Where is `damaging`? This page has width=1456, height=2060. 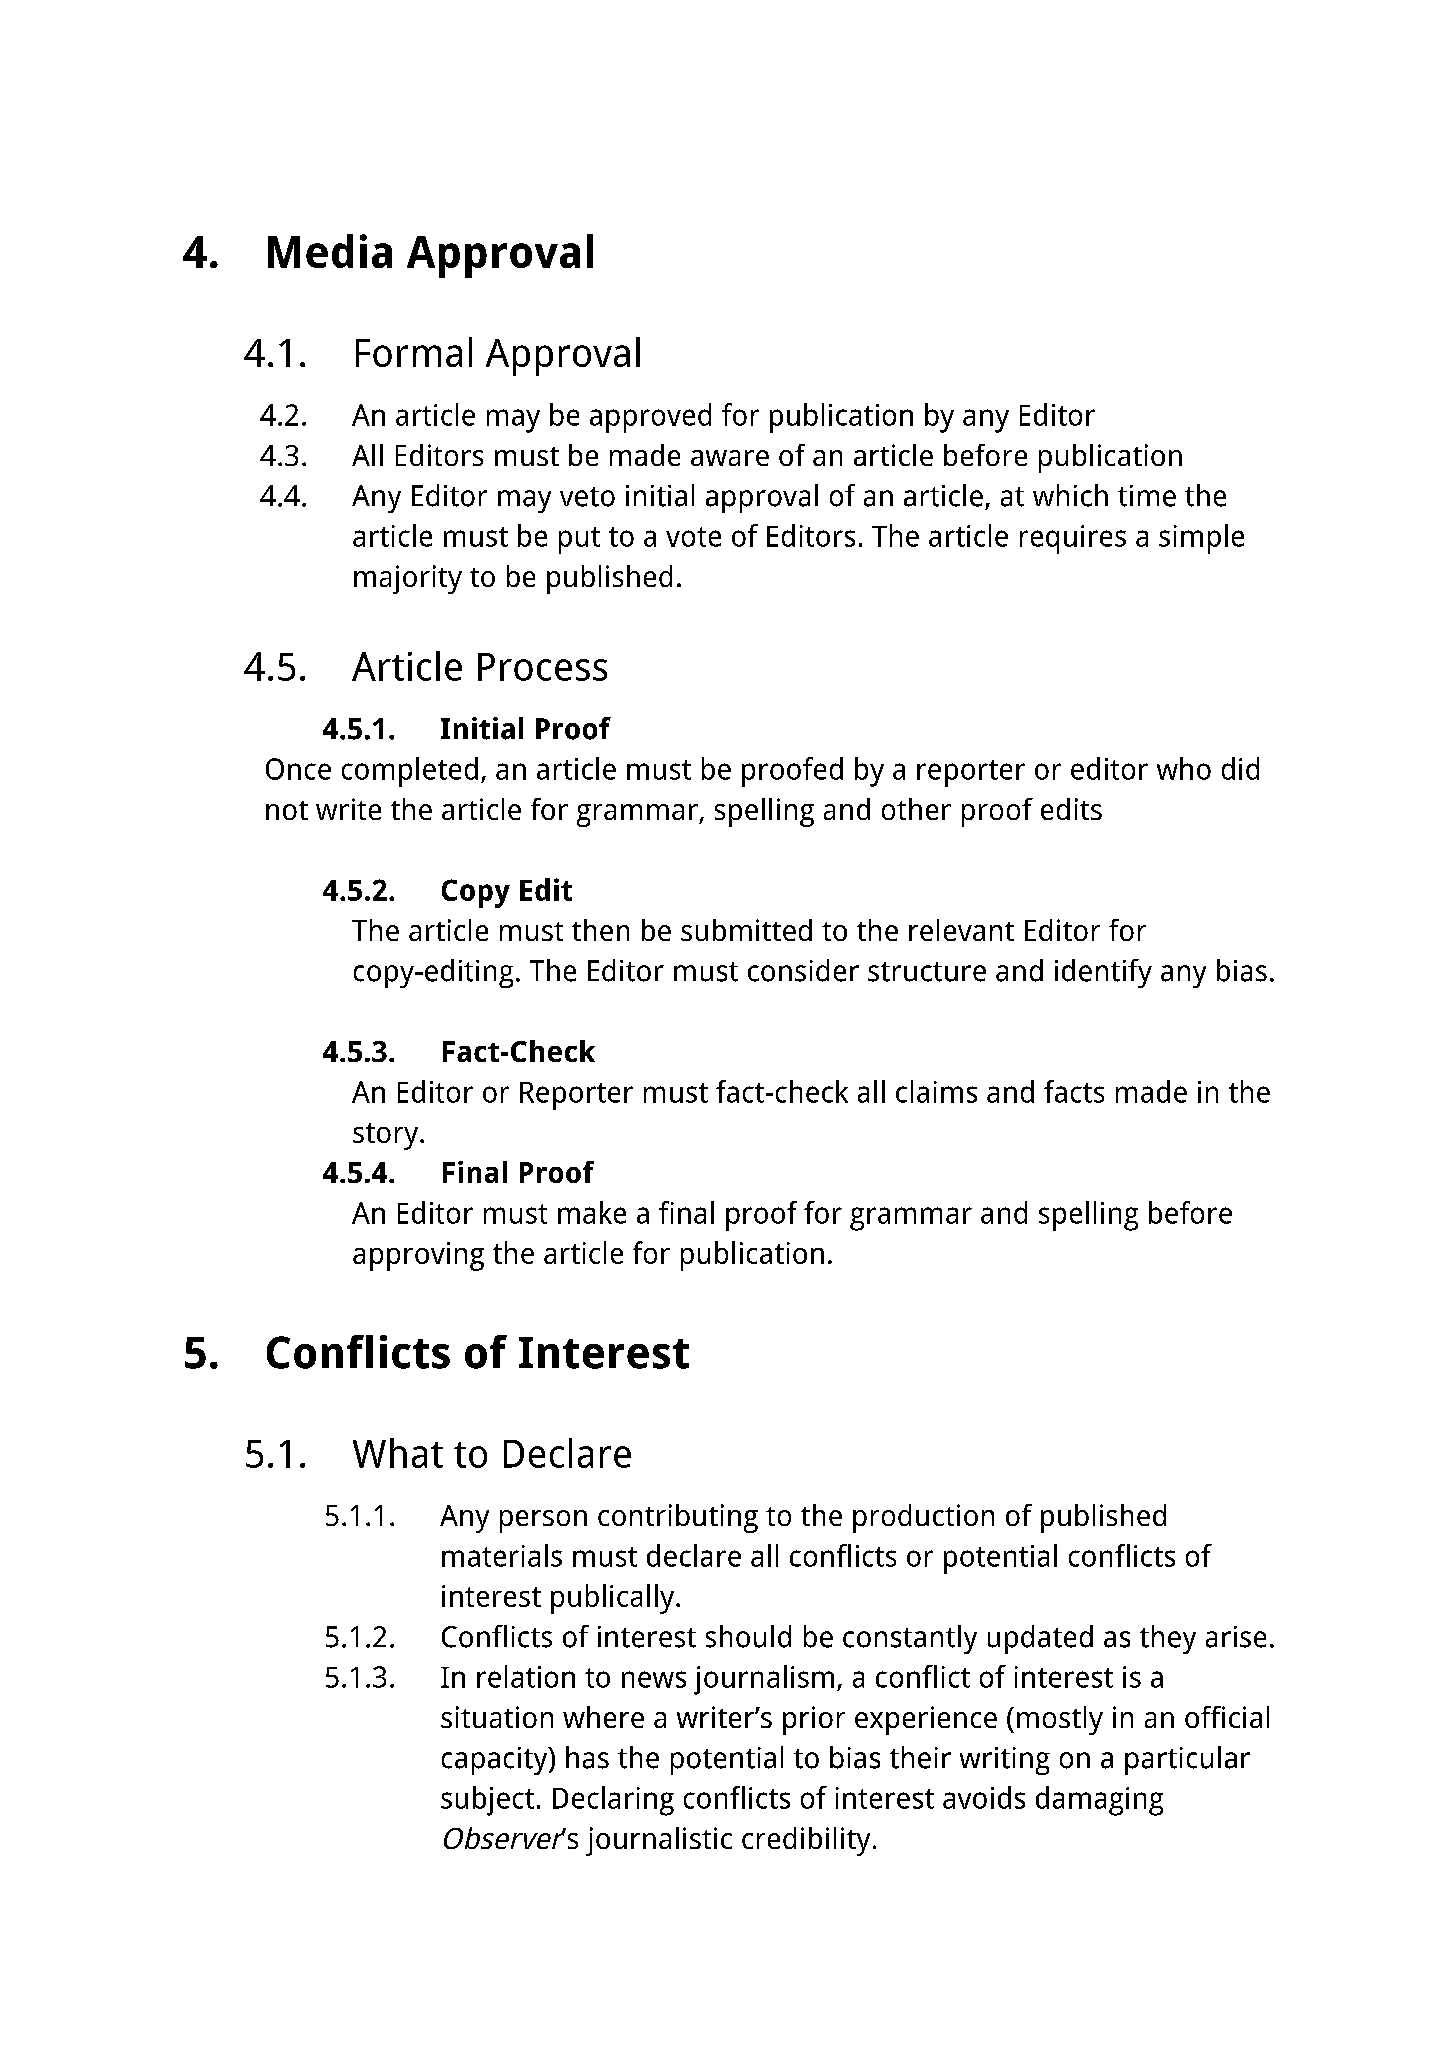
damaging is located at coordinates (1099, 1801).
